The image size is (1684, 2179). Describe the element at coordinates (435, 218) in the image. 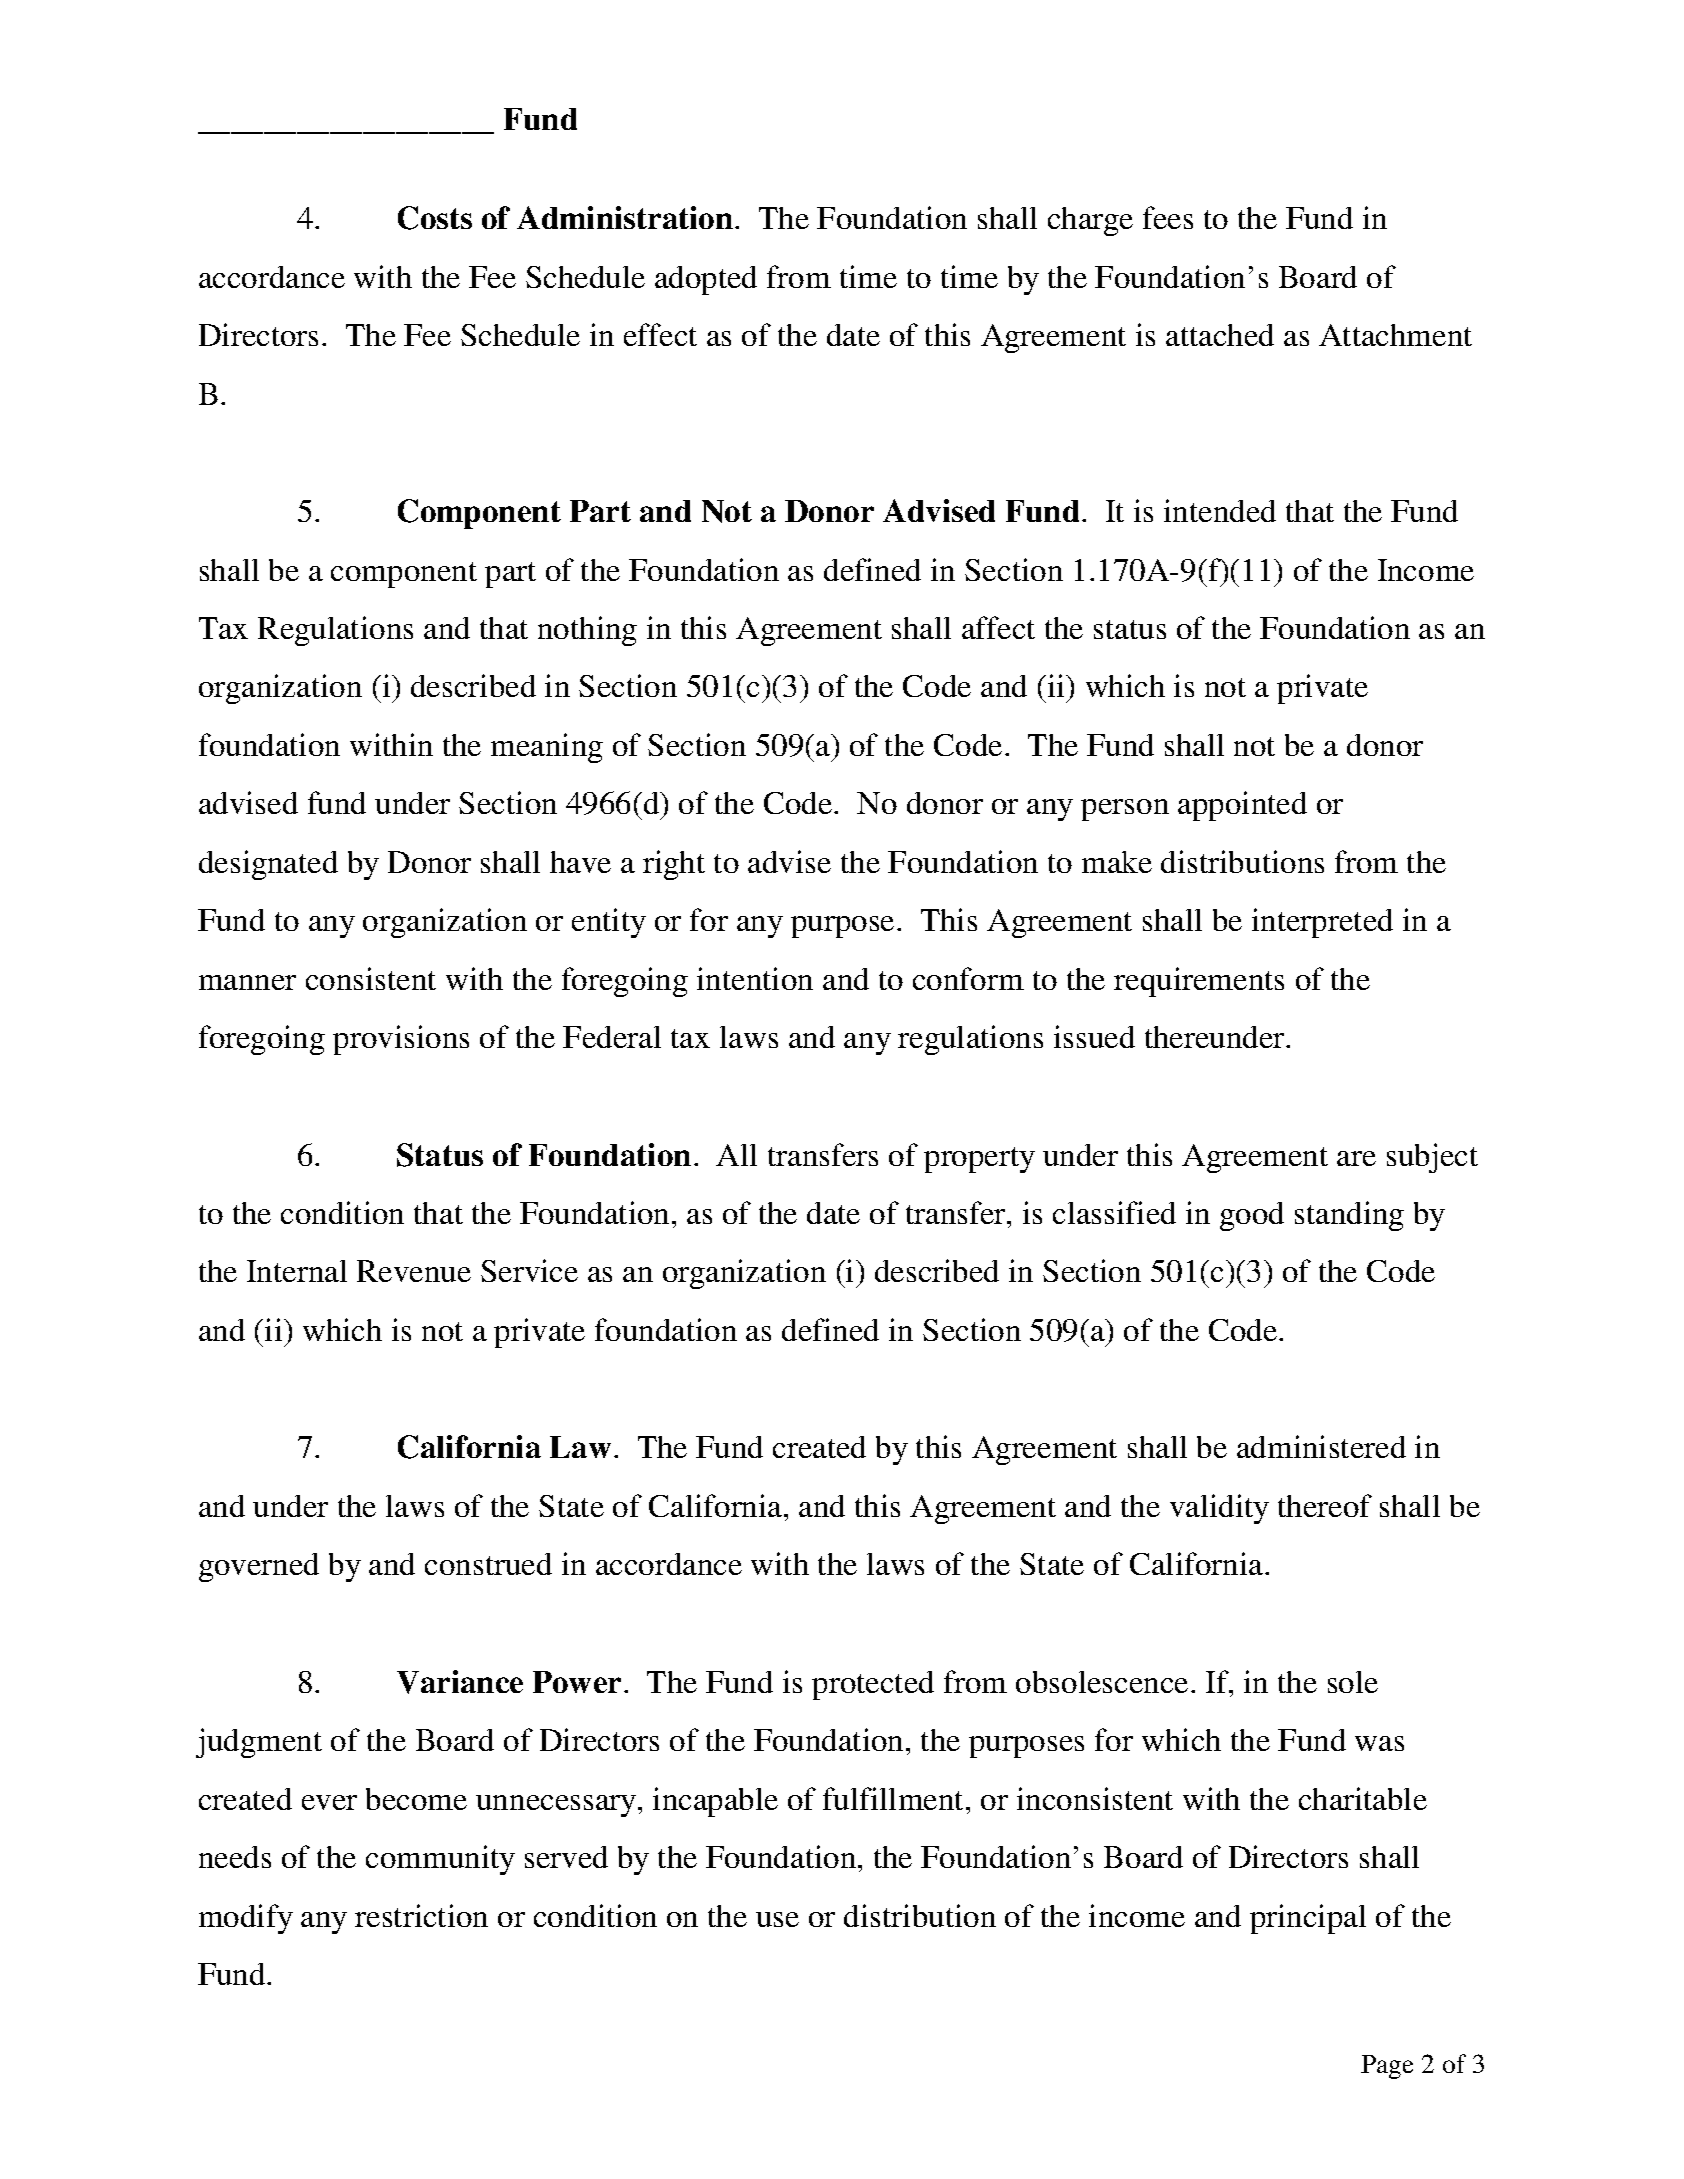

I see `Costs` at that location.
